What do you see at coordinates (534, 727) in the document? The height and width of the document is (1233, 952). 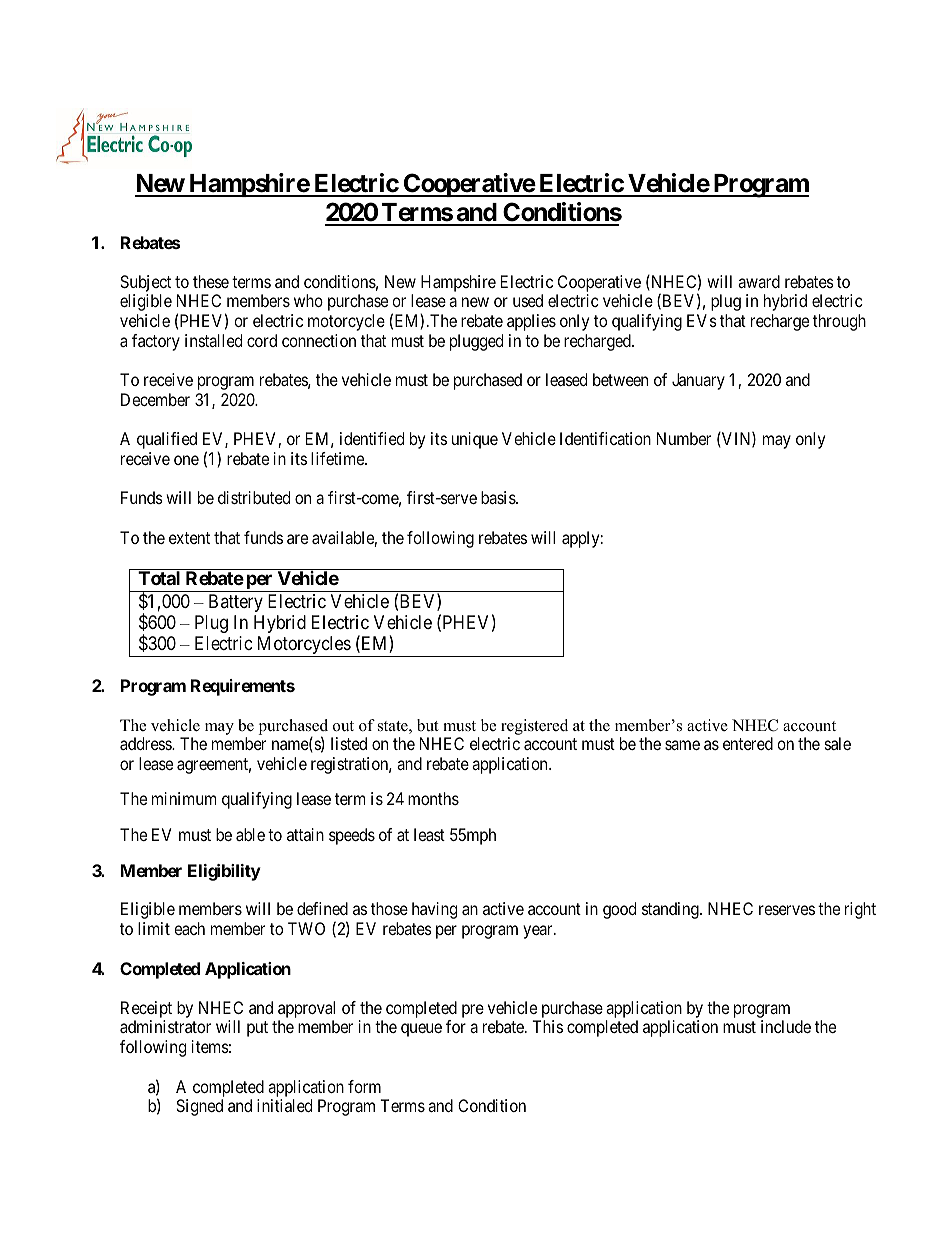 I see `registered` at bounding box center [534, 727].
